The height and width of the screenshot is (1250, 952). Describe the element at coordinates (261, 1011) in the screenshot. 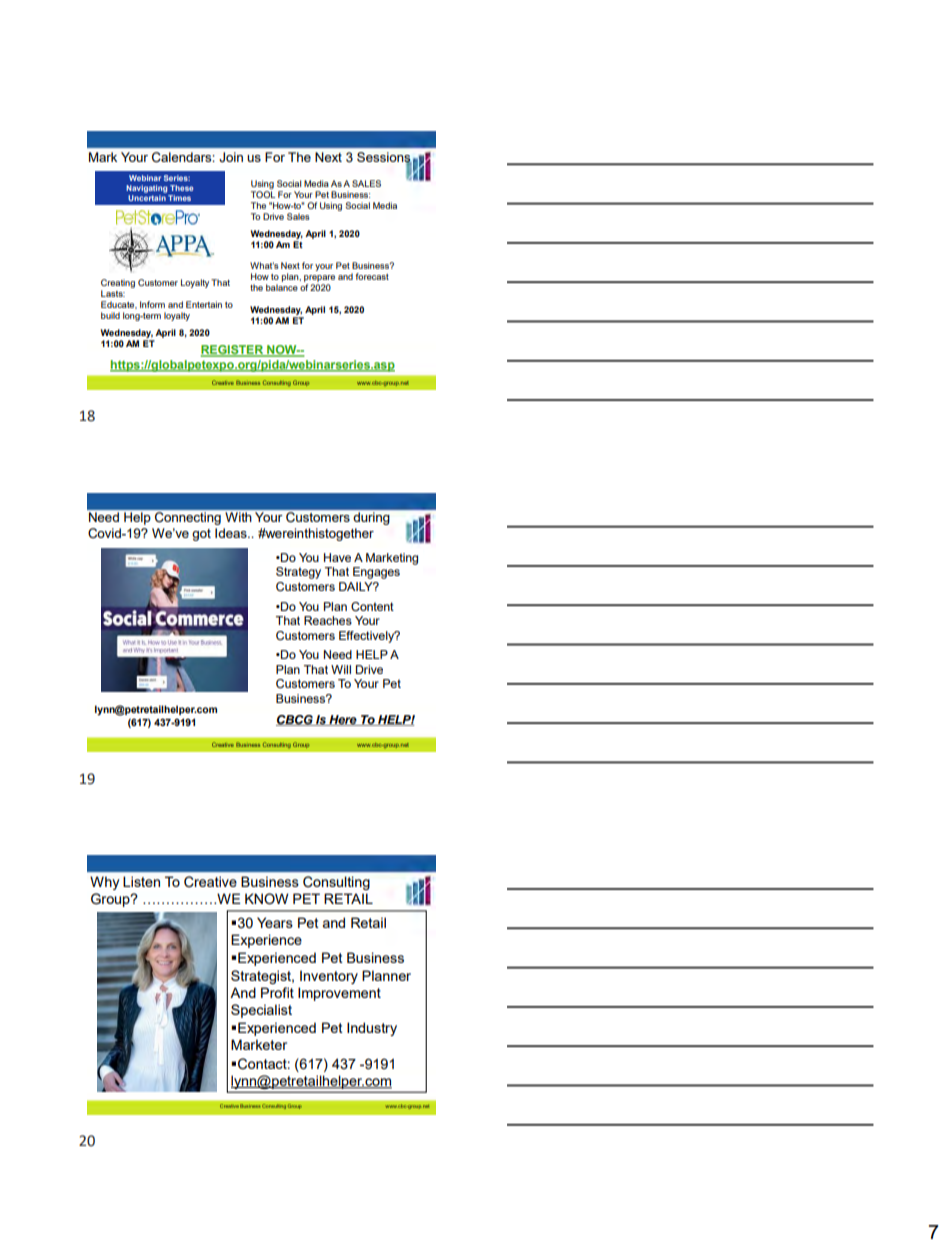

I see `Specialist` at that location.
